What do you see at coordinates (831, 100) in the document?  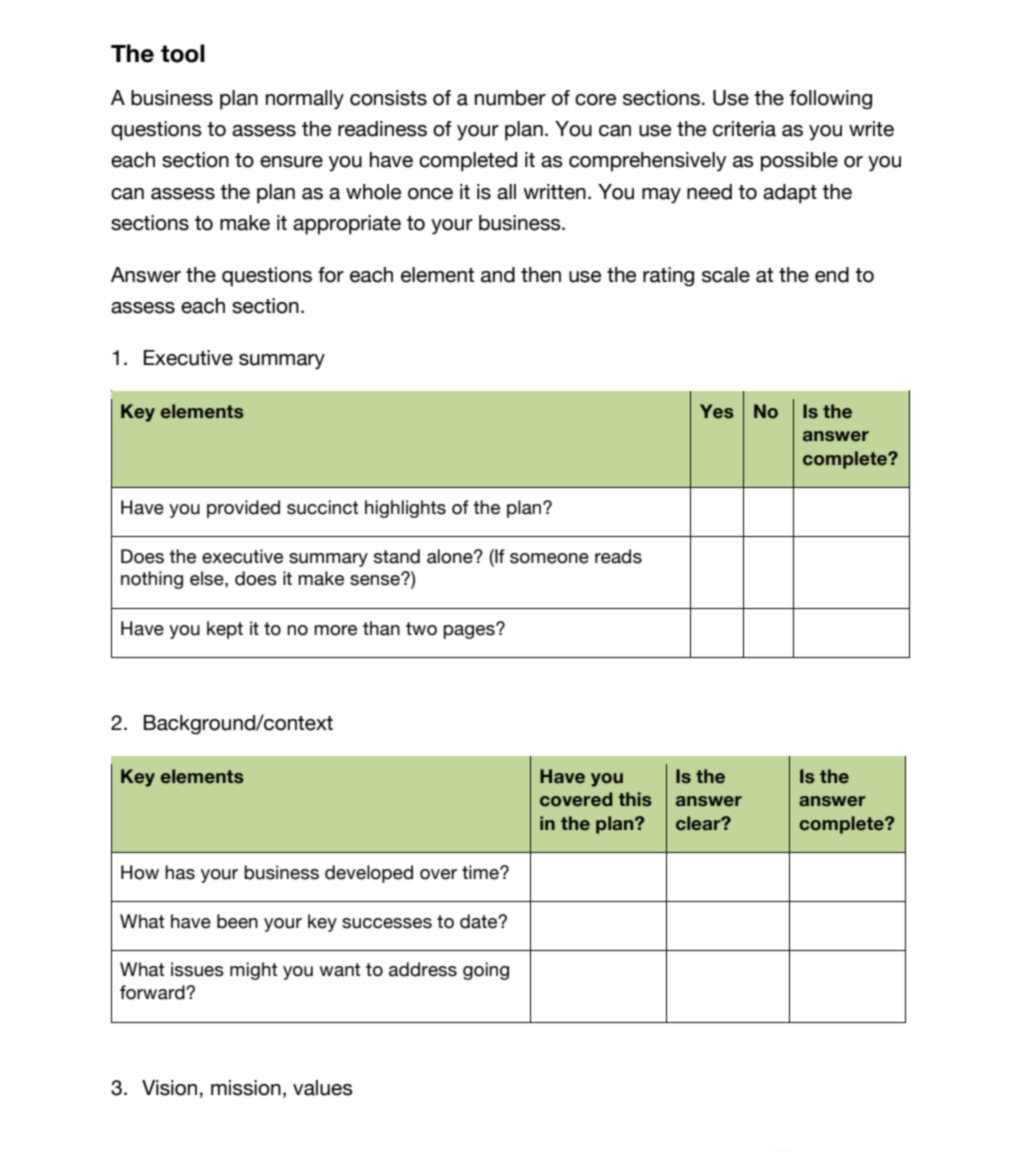 I see `following` at bounding box center [831, 100].
